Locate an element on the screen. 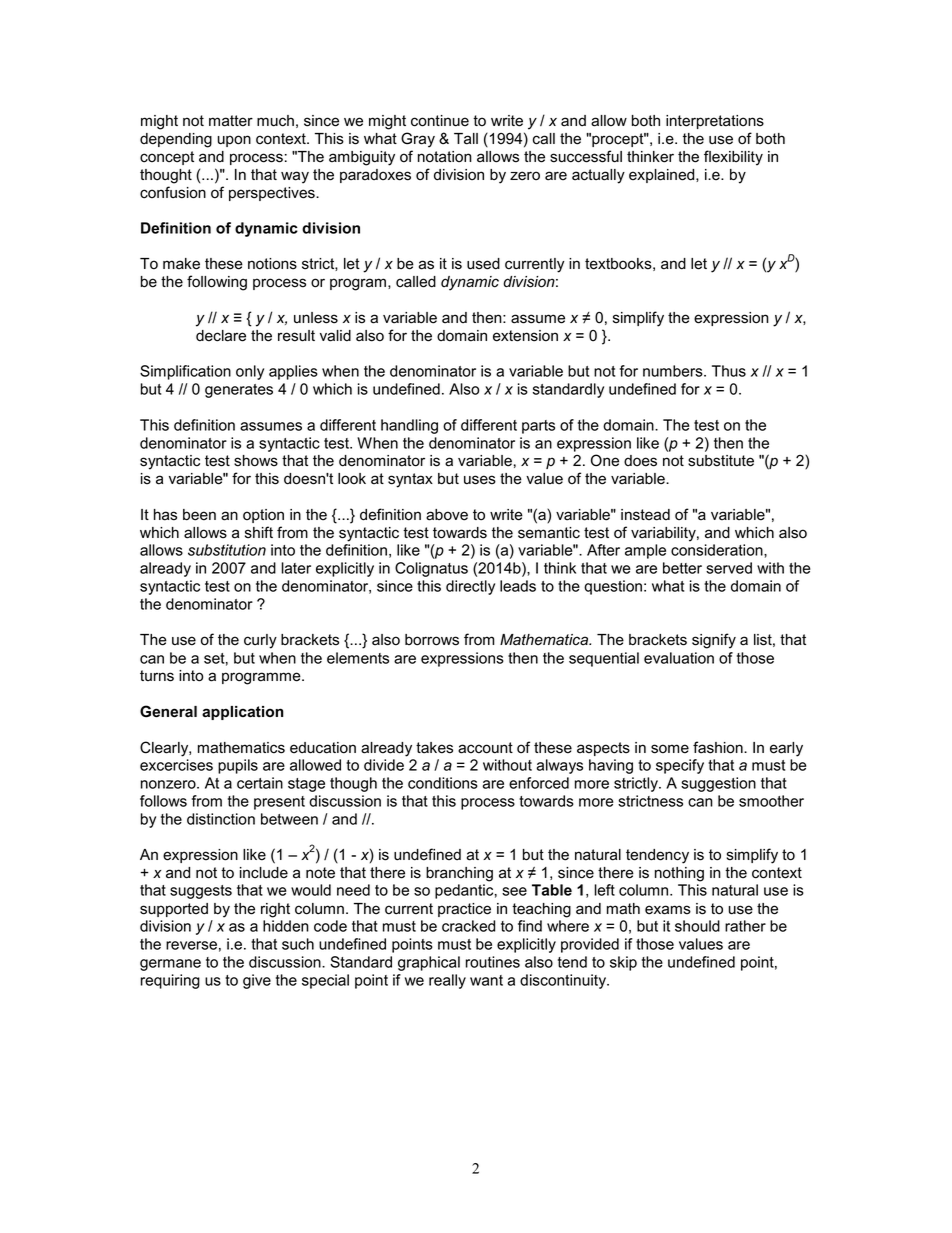  upon is located at coordinates (234, 141).
